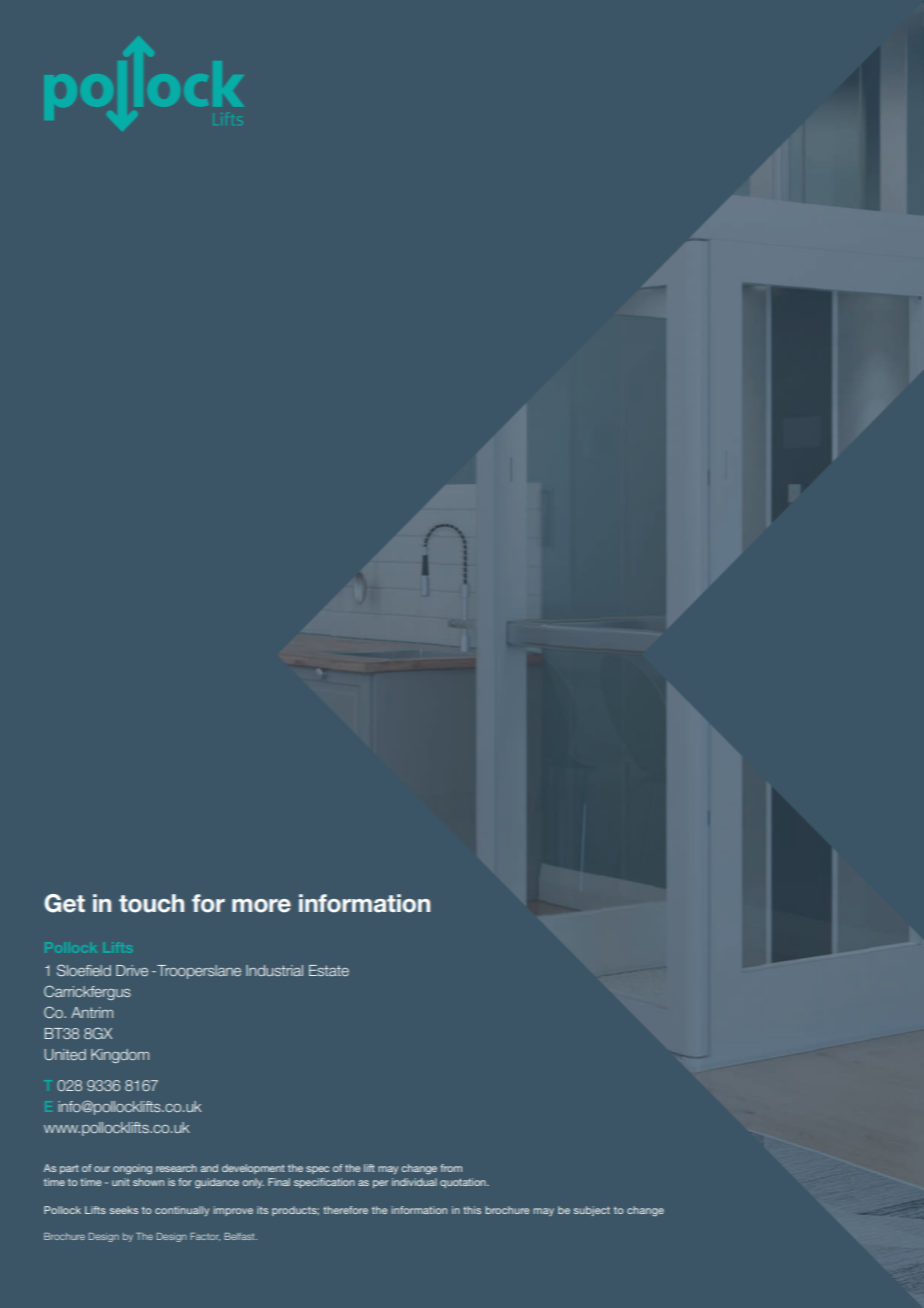 This page has width=924, height=1308. I want to click on Final, so click(279, 1182).
